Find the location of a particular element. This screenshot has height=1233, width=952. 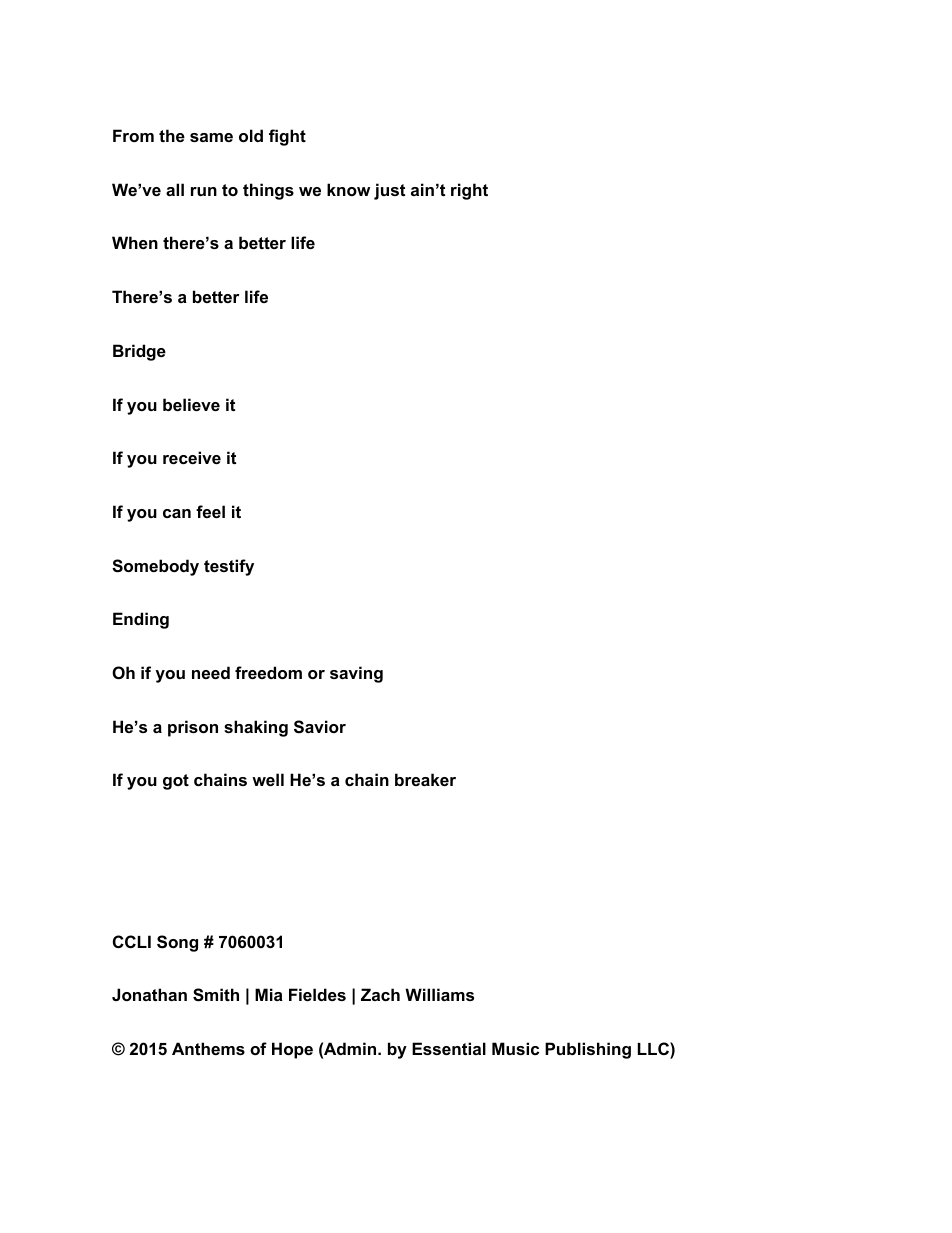

right is located at coordinates (469, 191).
